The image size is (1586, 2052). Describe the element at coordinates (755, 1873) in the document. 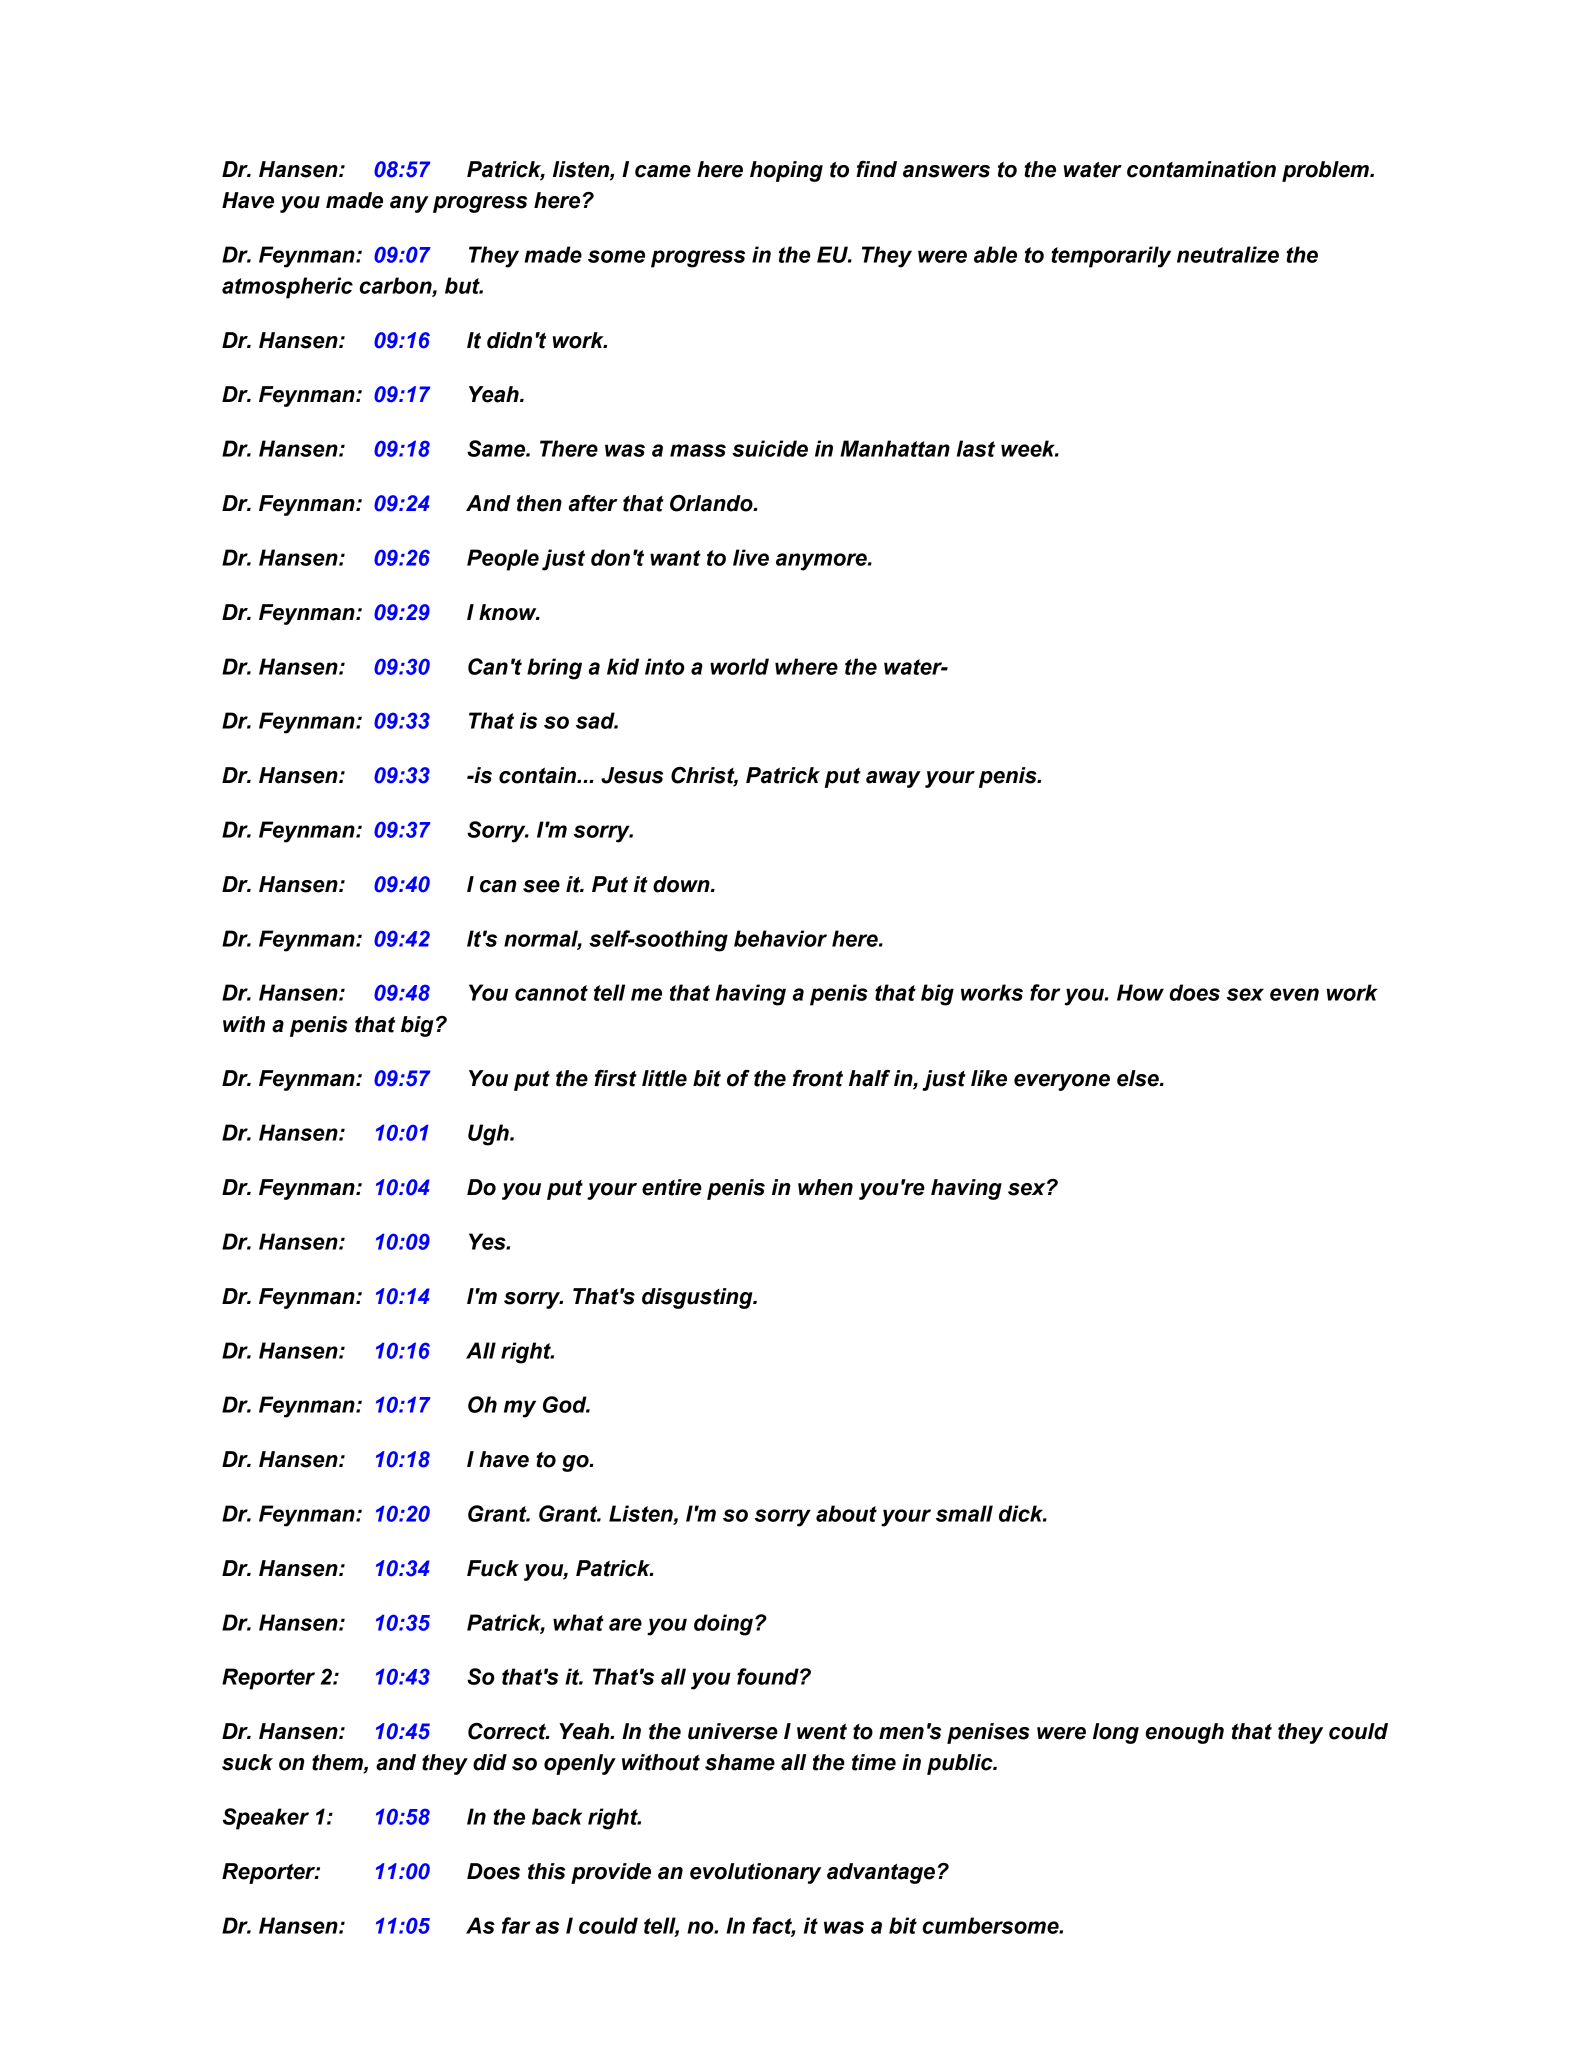

I see `evolutionary` at that location.
